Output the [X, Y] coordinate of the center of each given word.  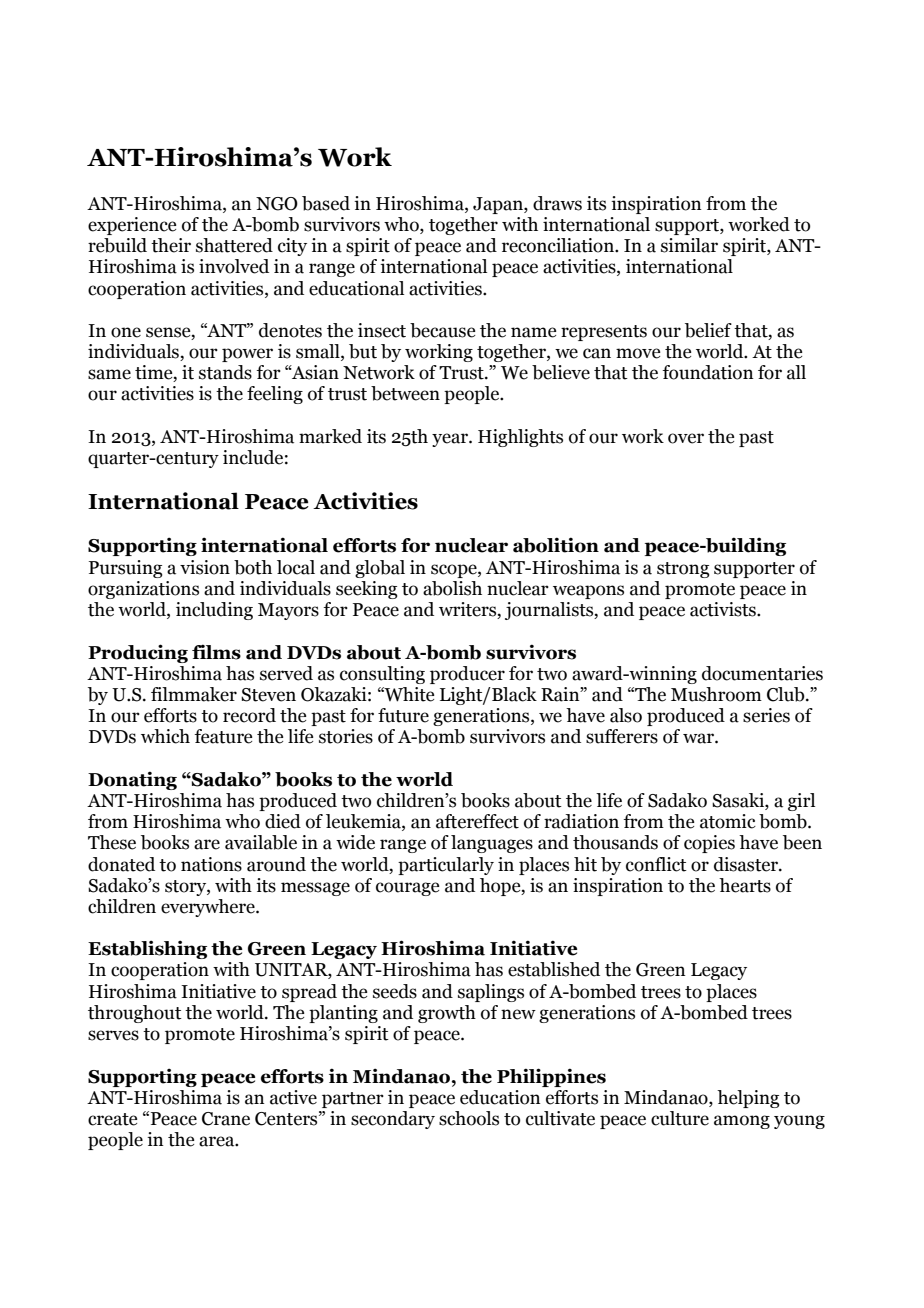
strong [683, 570]
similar [689, 245]
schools [469, 1118]
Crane [226, 1119]
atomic [728, 821]
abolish [452, 588]
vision [205, 567]
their [171, 245]
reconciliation [559, 245]
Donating [132, 780]
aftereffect [477, 821]
